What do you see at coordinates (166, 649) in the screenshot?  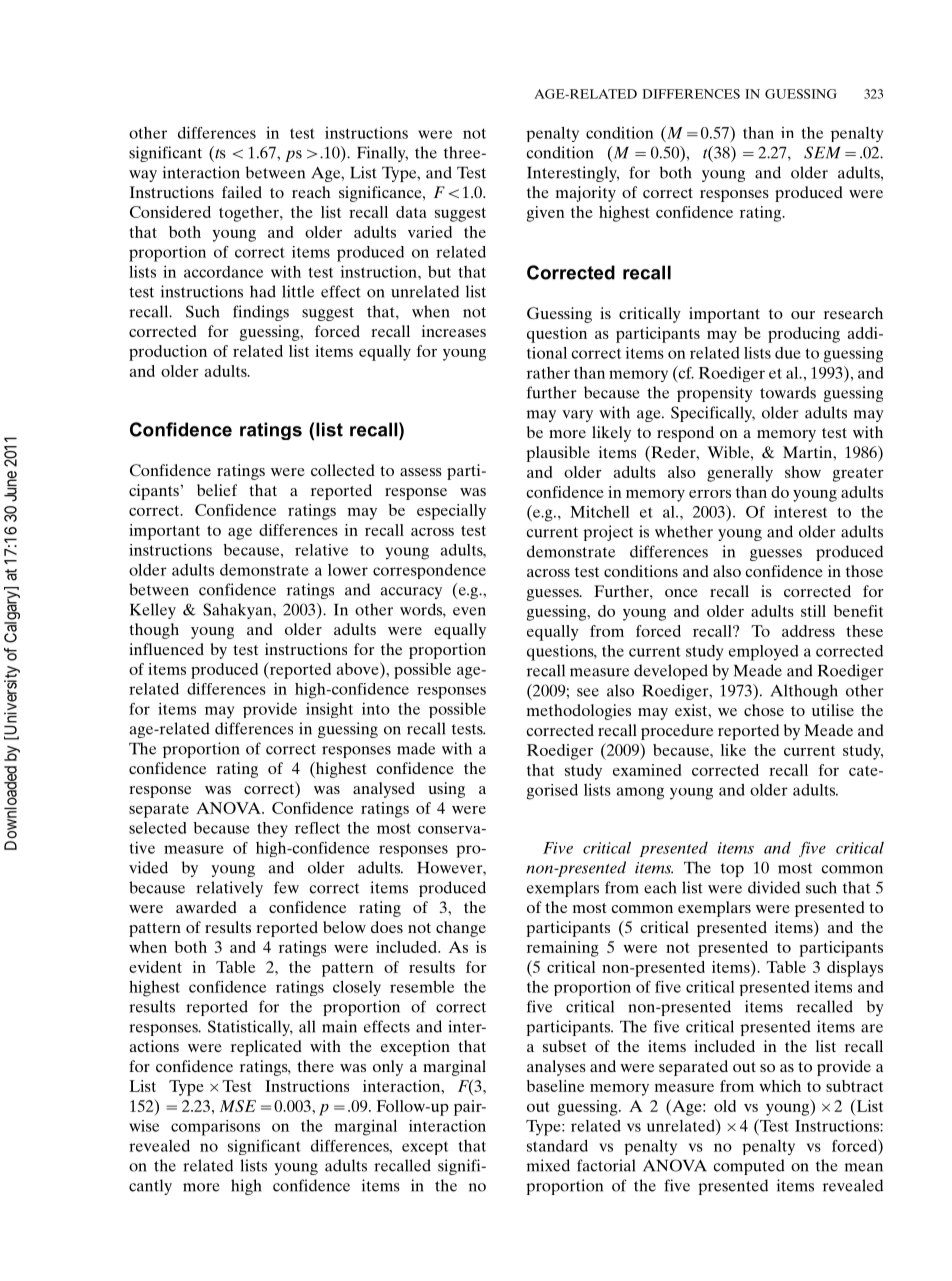 I see `influenced` at bounding box center [166, 649].
